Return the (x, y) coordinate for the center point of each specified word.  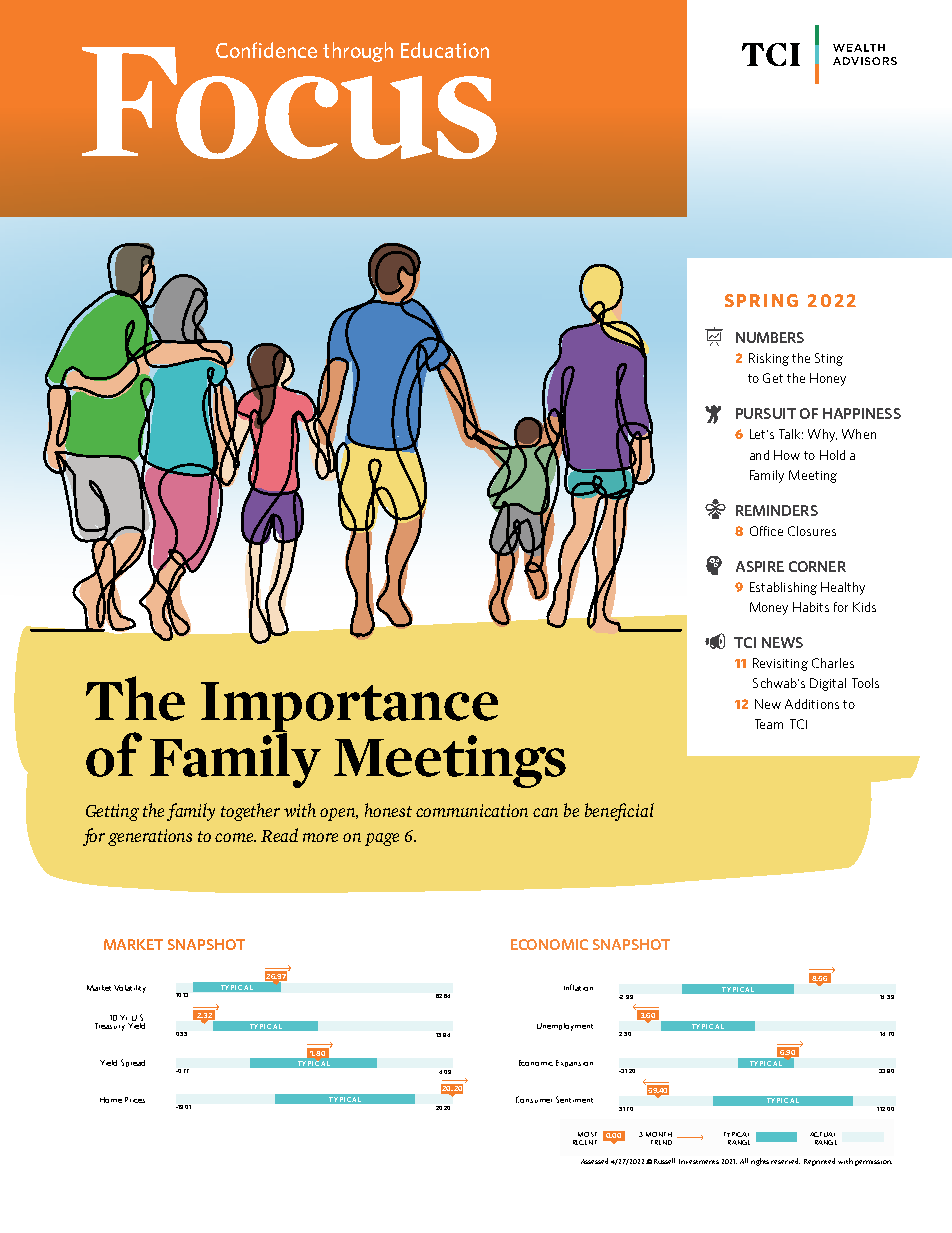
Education (445, 50)
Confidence (266, 50)
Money (769, 608)
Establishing (783, 588)
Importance (349, 708)
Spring (761, 300)
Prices (135, 1100)
